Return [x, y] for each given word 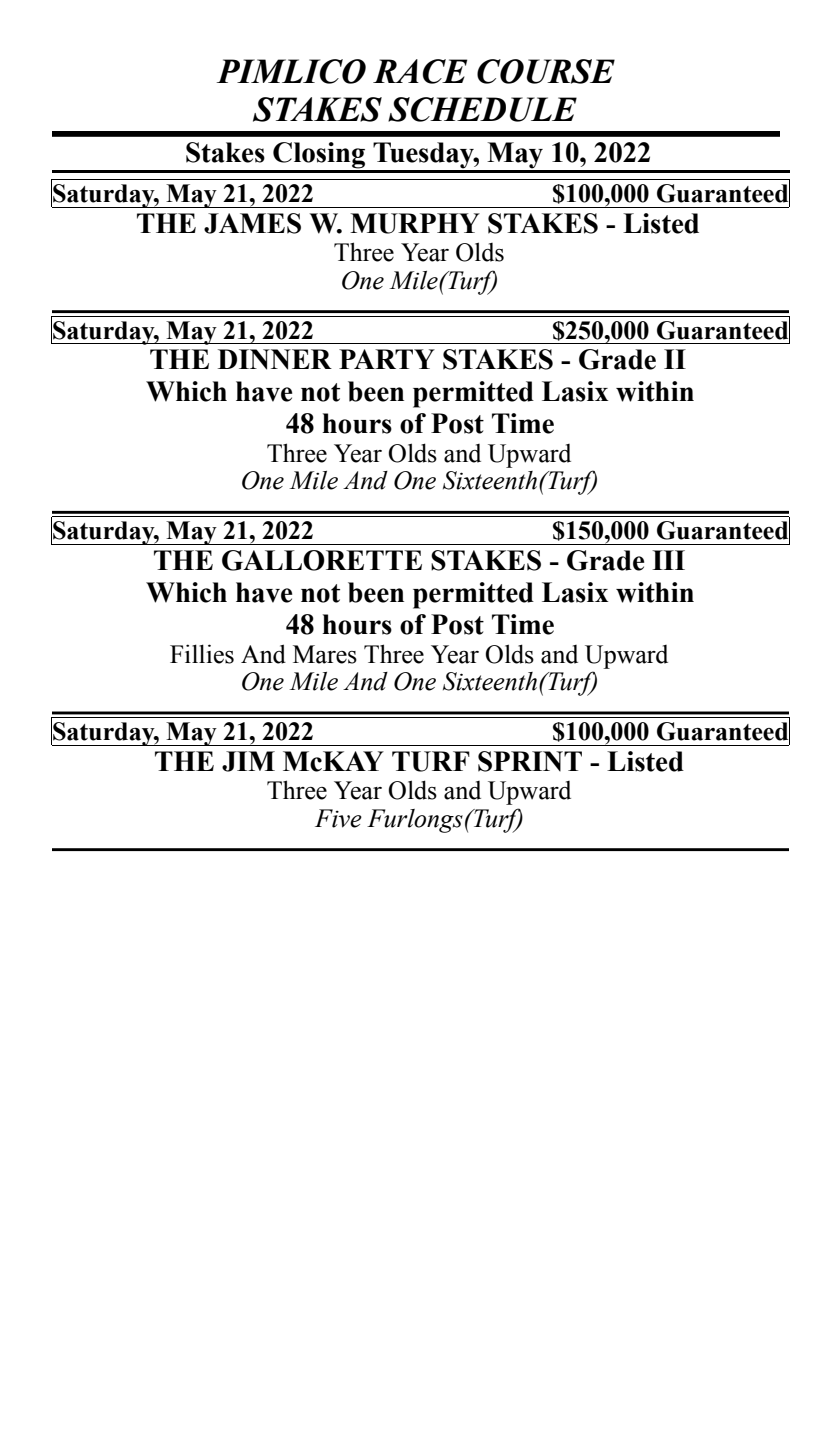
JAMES [252, 223]
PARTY [387, 359]
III [668, 560]
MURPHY [415, 223]
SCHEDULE [482, 109]
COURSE [546, 71]
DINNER [275, 359]
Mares [325, 654]
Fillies [202, 654]
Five [338, 818]
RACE [420, 71]
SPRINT [530, 761]
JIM [248, 761]
